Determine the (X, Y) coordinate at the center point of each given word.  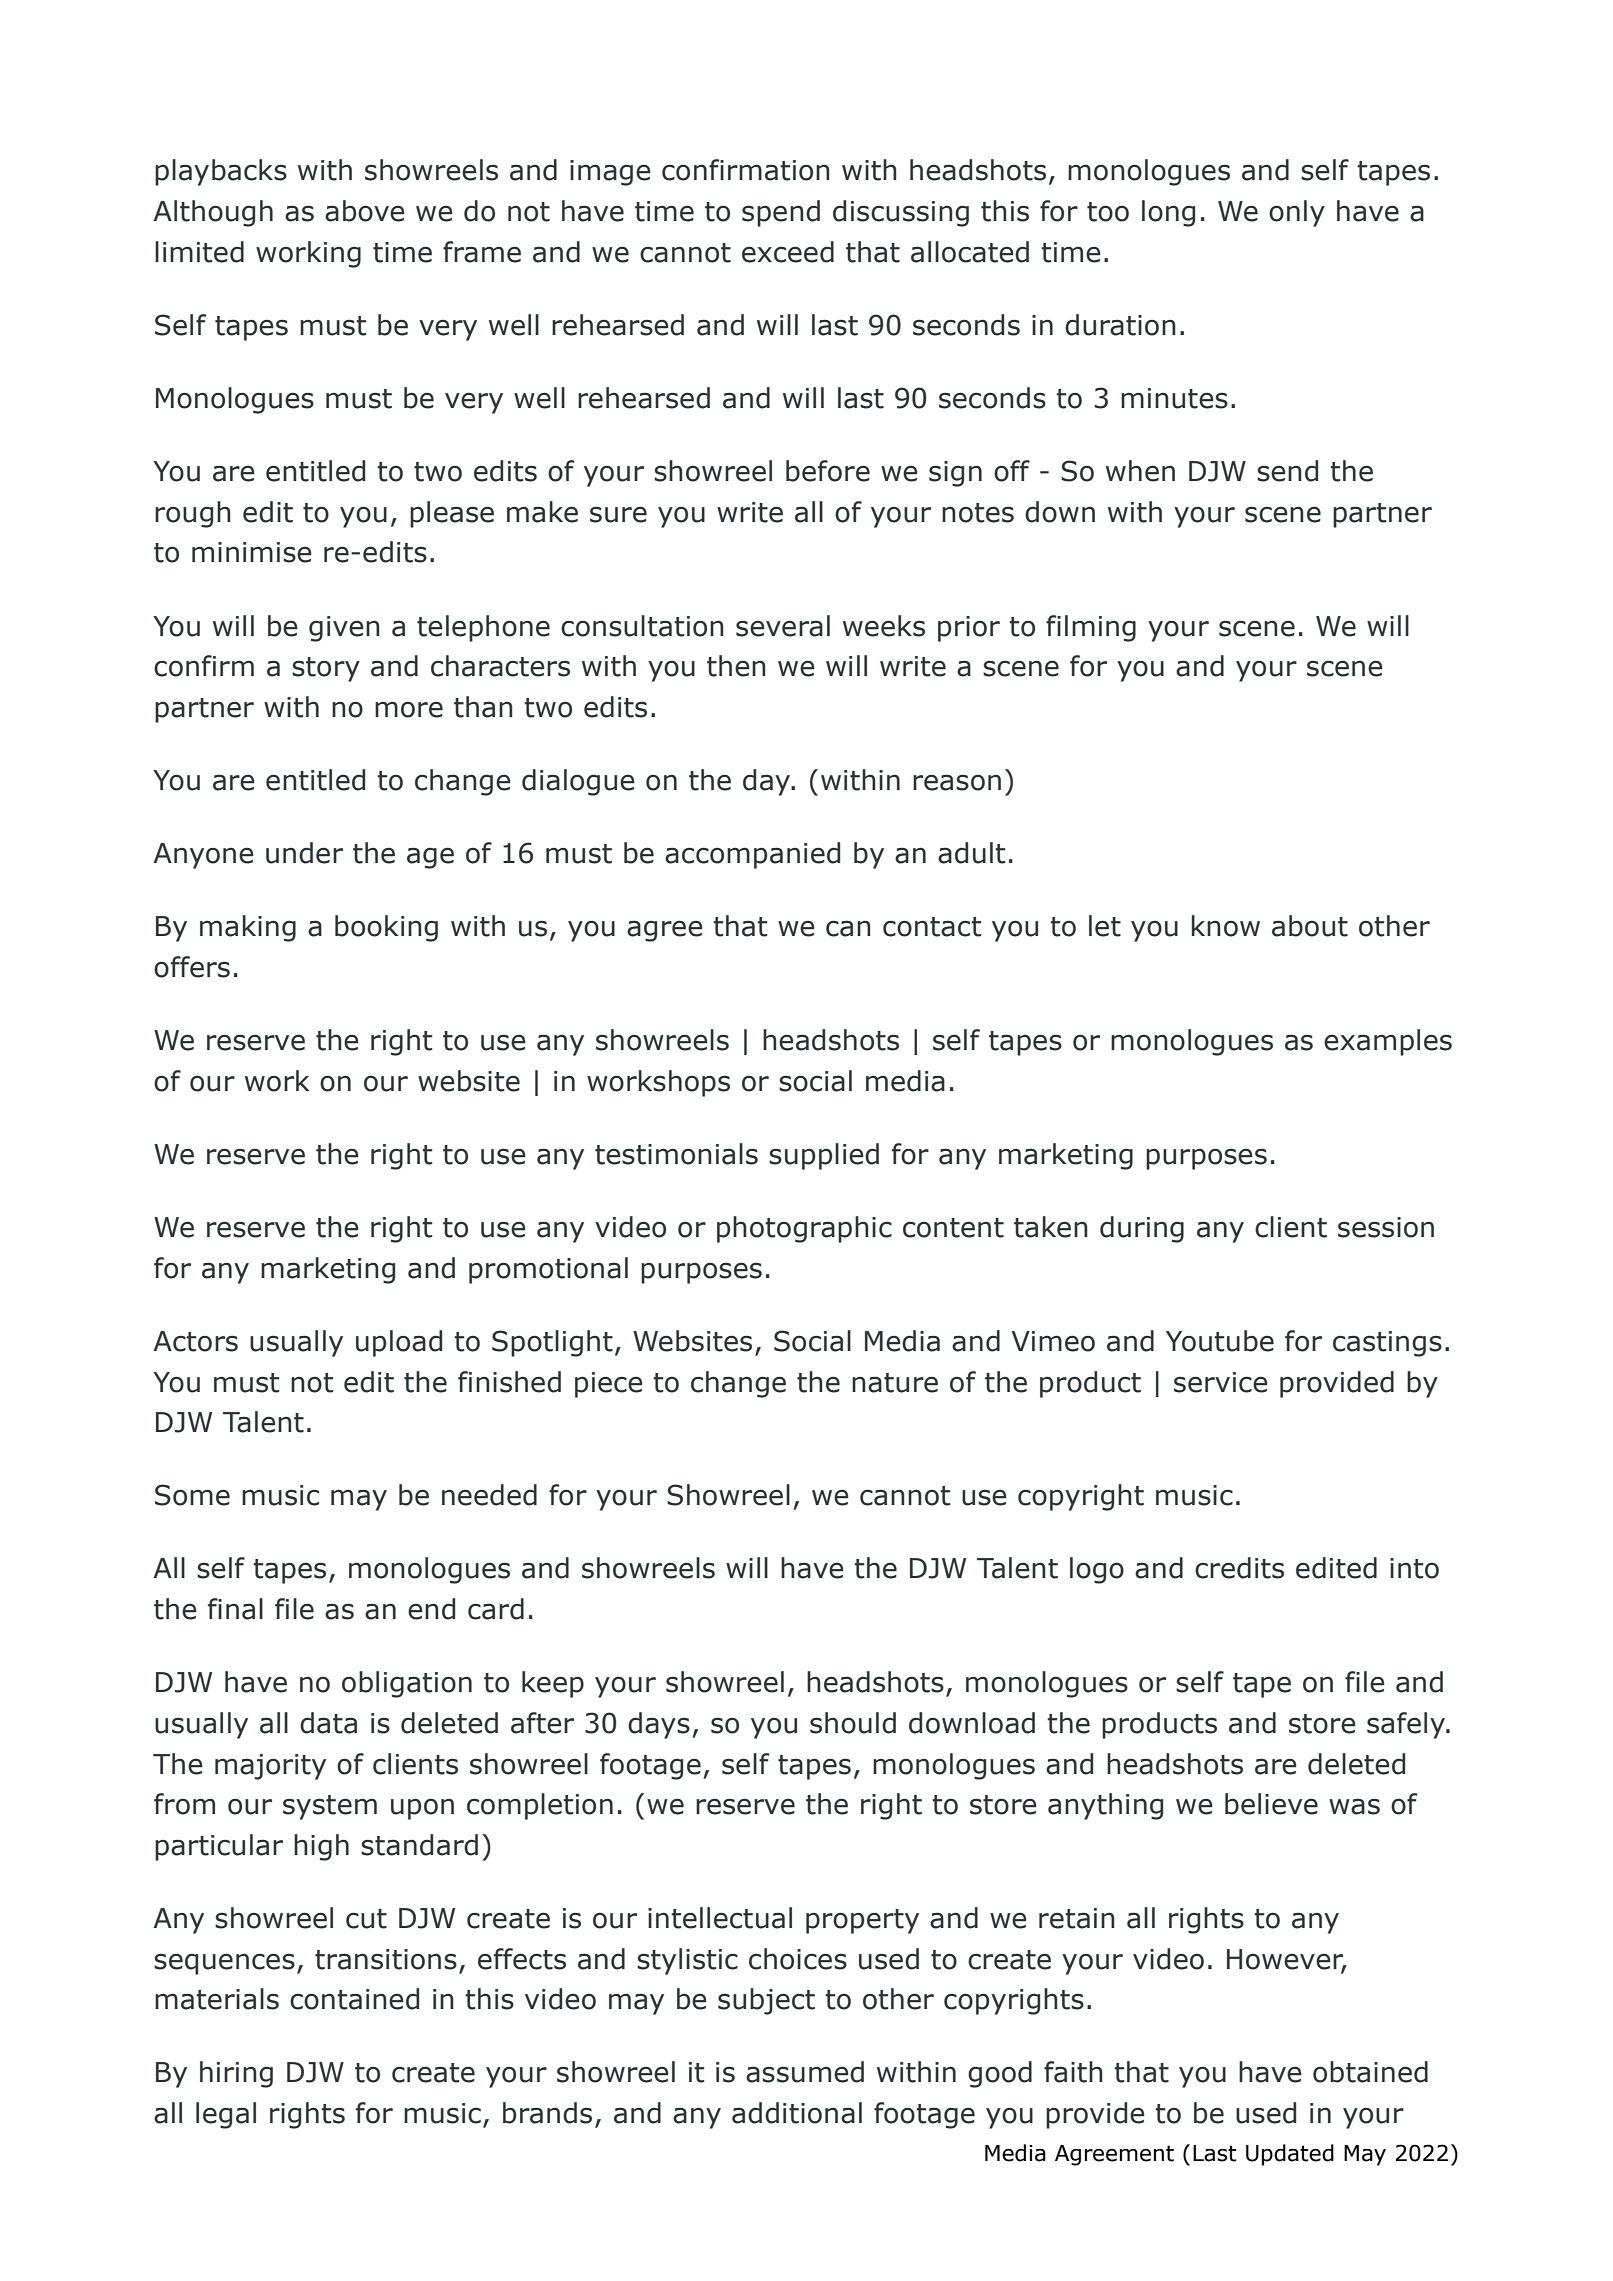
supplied (824, 1156)
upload (399, 1343)
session (1386, 1227)
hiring (236, 2074)
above (365, 211)
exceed (788, 252)
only (1297, 213)
